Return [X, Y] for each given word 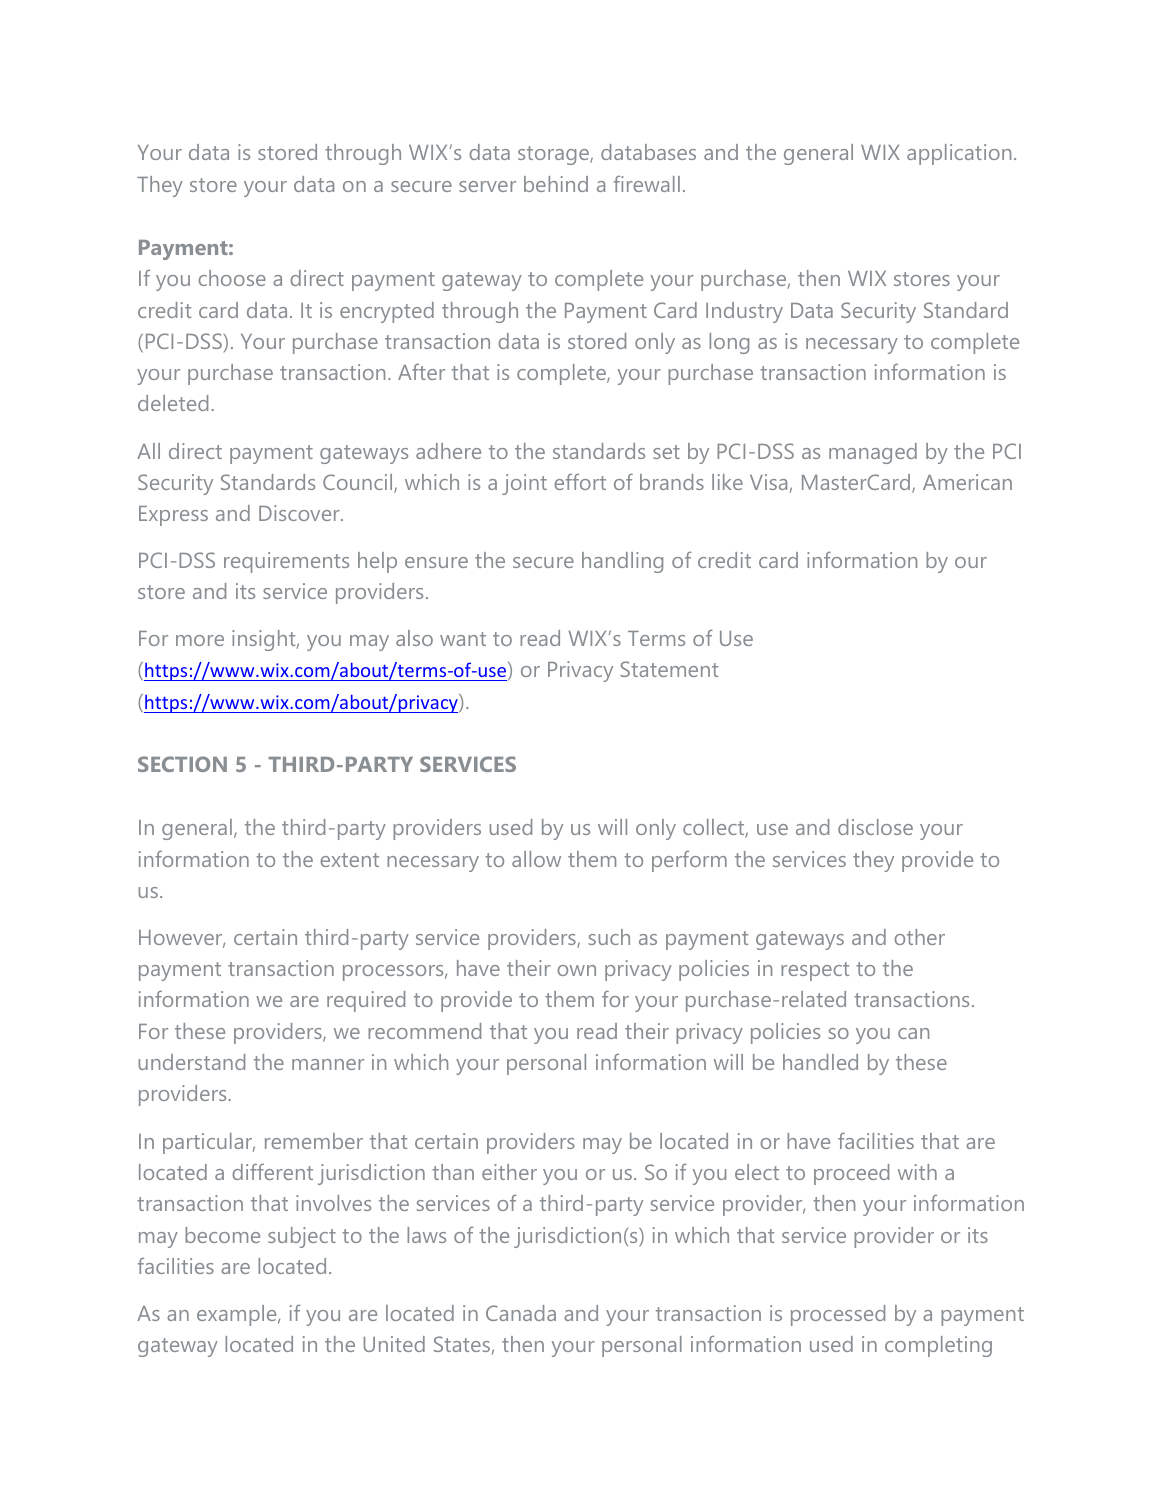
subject [302, 1237]
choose [232, 278]
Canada [521, 1313]
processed [838, 1315]
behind [556, 184]
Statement [669, 669]
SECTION [182, 764]
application [959, 154]
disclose [875, 827]
